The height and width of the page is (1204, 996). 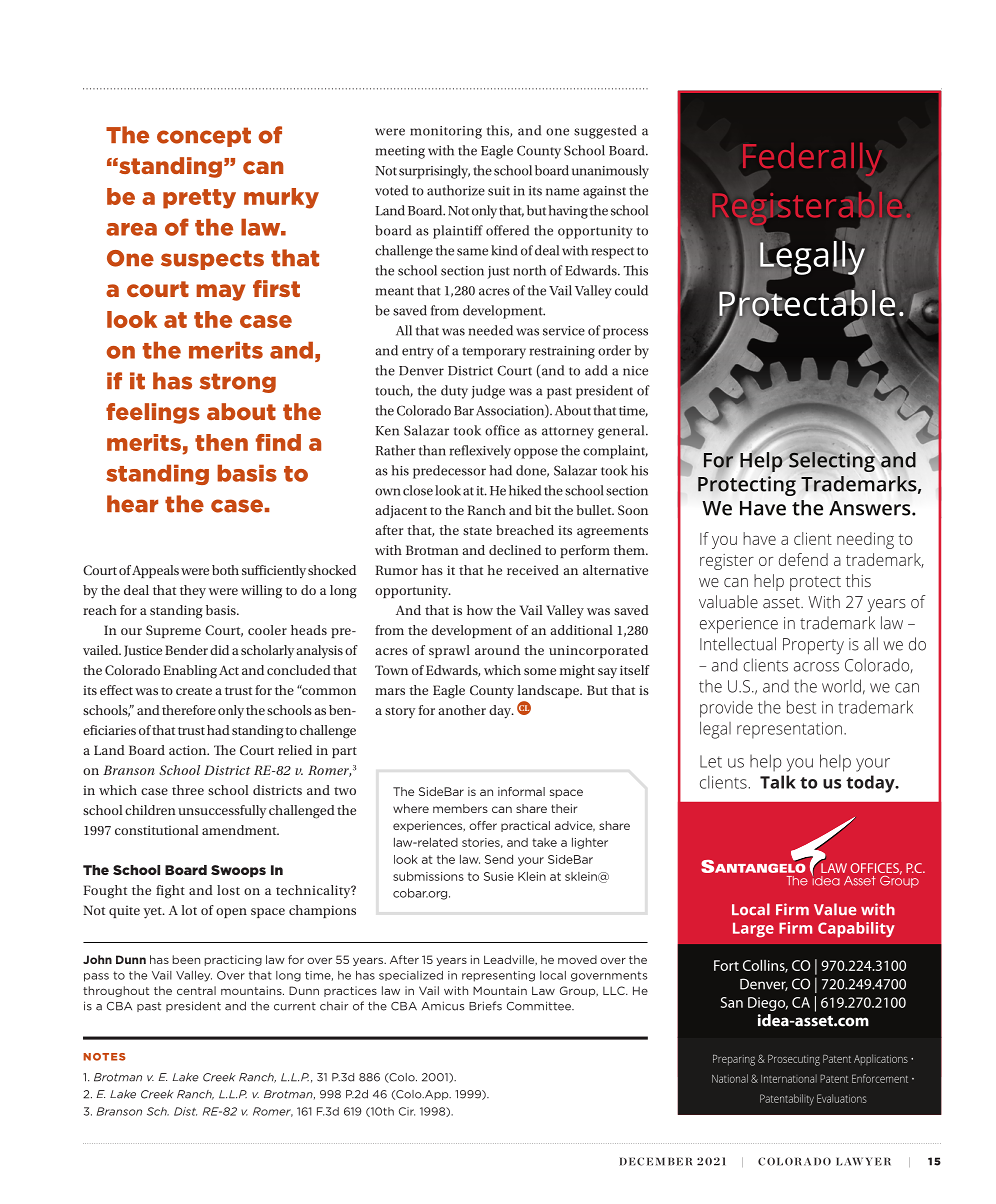 I want to click on restraining, so click(x=562, y=352).
